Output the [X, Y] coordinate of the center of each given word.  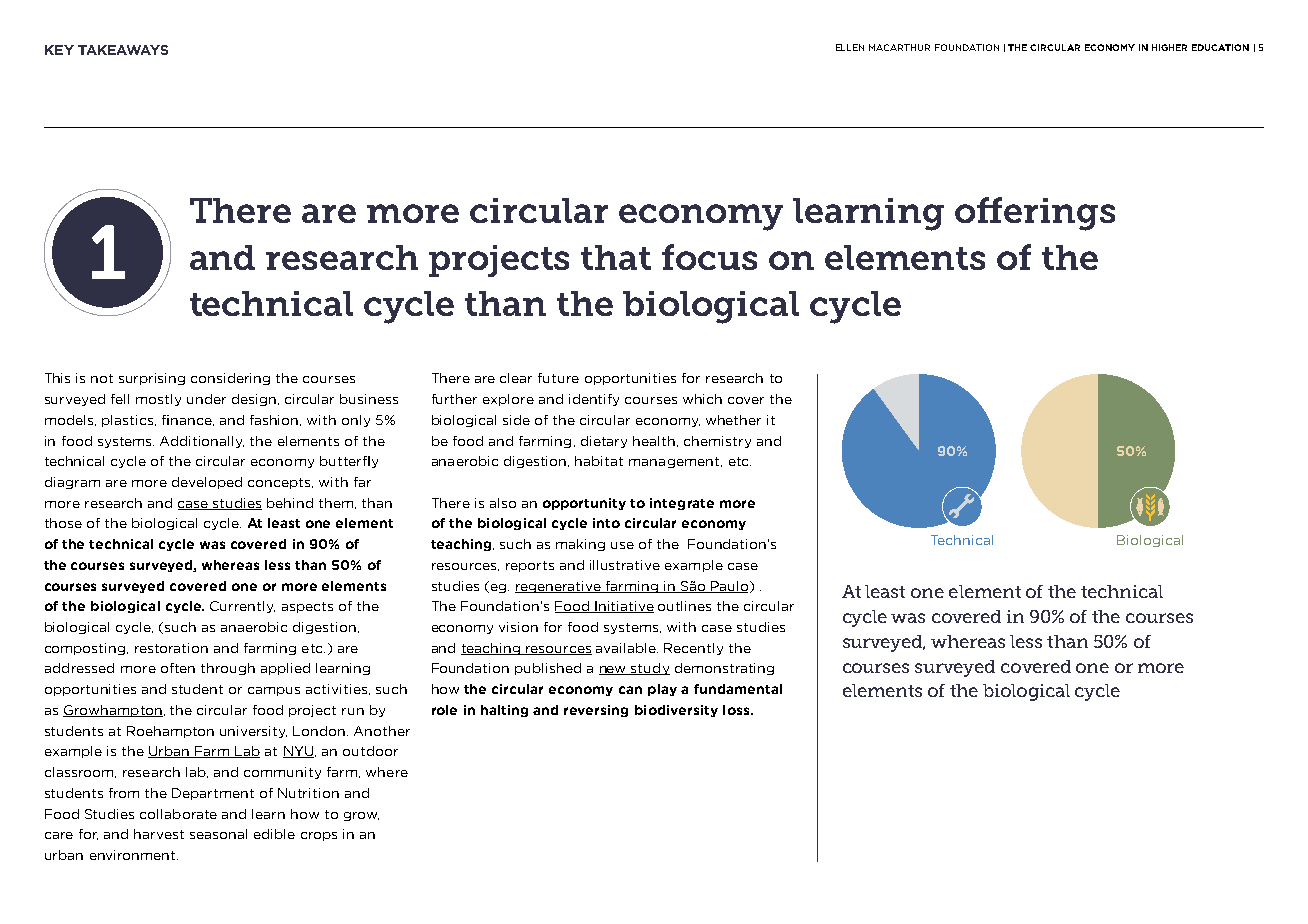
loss [737, 710]
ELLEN [850, 47]
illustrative [625, 565]
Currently [242, 607]
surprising [152, 379]
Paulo [730, 587]
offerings [1035, 214]
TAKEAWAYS [123, 50]
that [616, 257]
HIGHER [1169, 47]
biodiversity [676, 711]
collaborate [178, 814]
